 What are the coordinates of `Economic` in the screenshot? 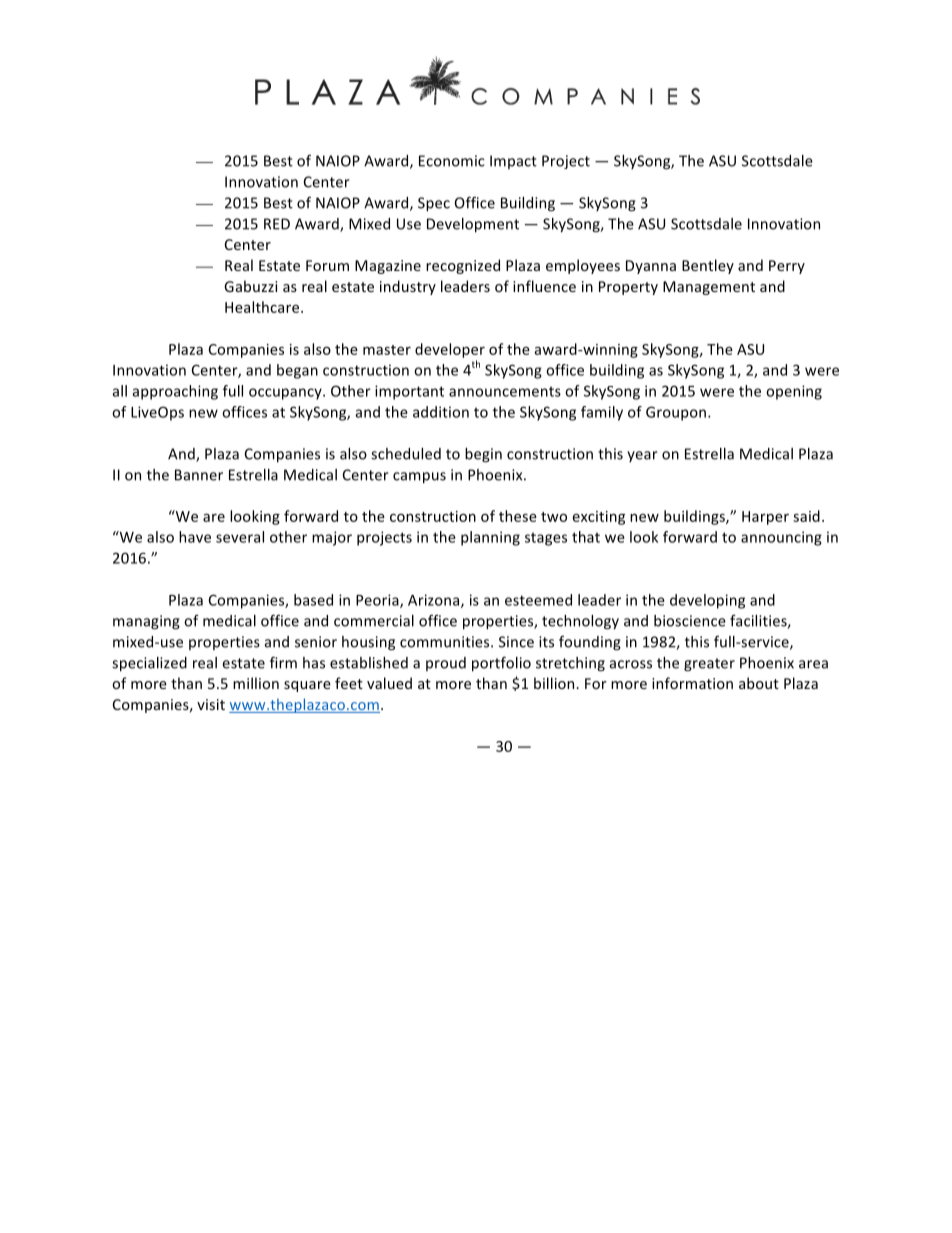 It's located at (452, 161).
